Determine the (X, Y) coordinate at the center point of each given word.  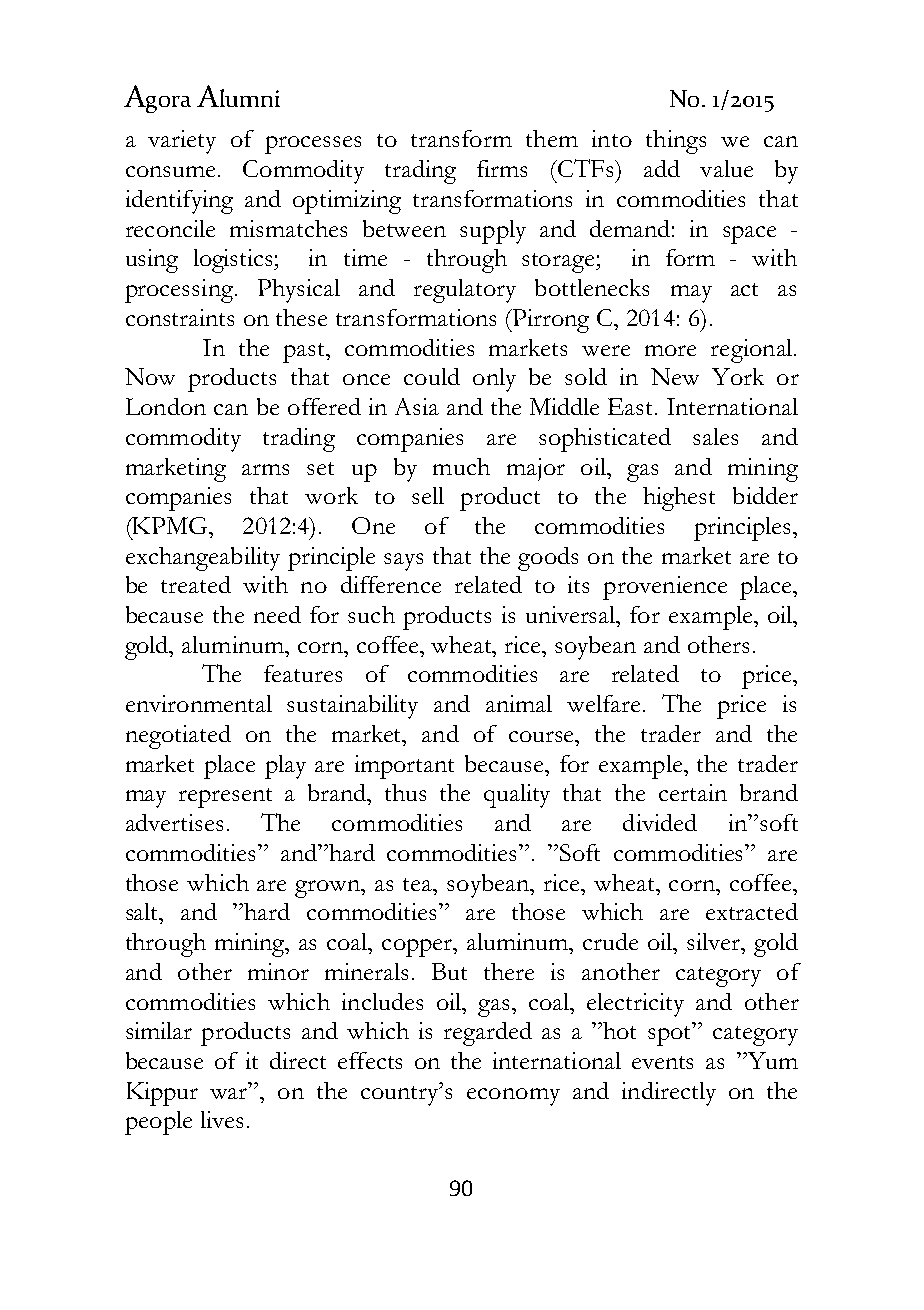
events (662, 1062)
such (371, 614)
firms (502, 168)
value (726, 168)
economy (513, 1097)
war (230, 1093)
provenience (665, 588)
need (277, 614)
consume (170, 171)
